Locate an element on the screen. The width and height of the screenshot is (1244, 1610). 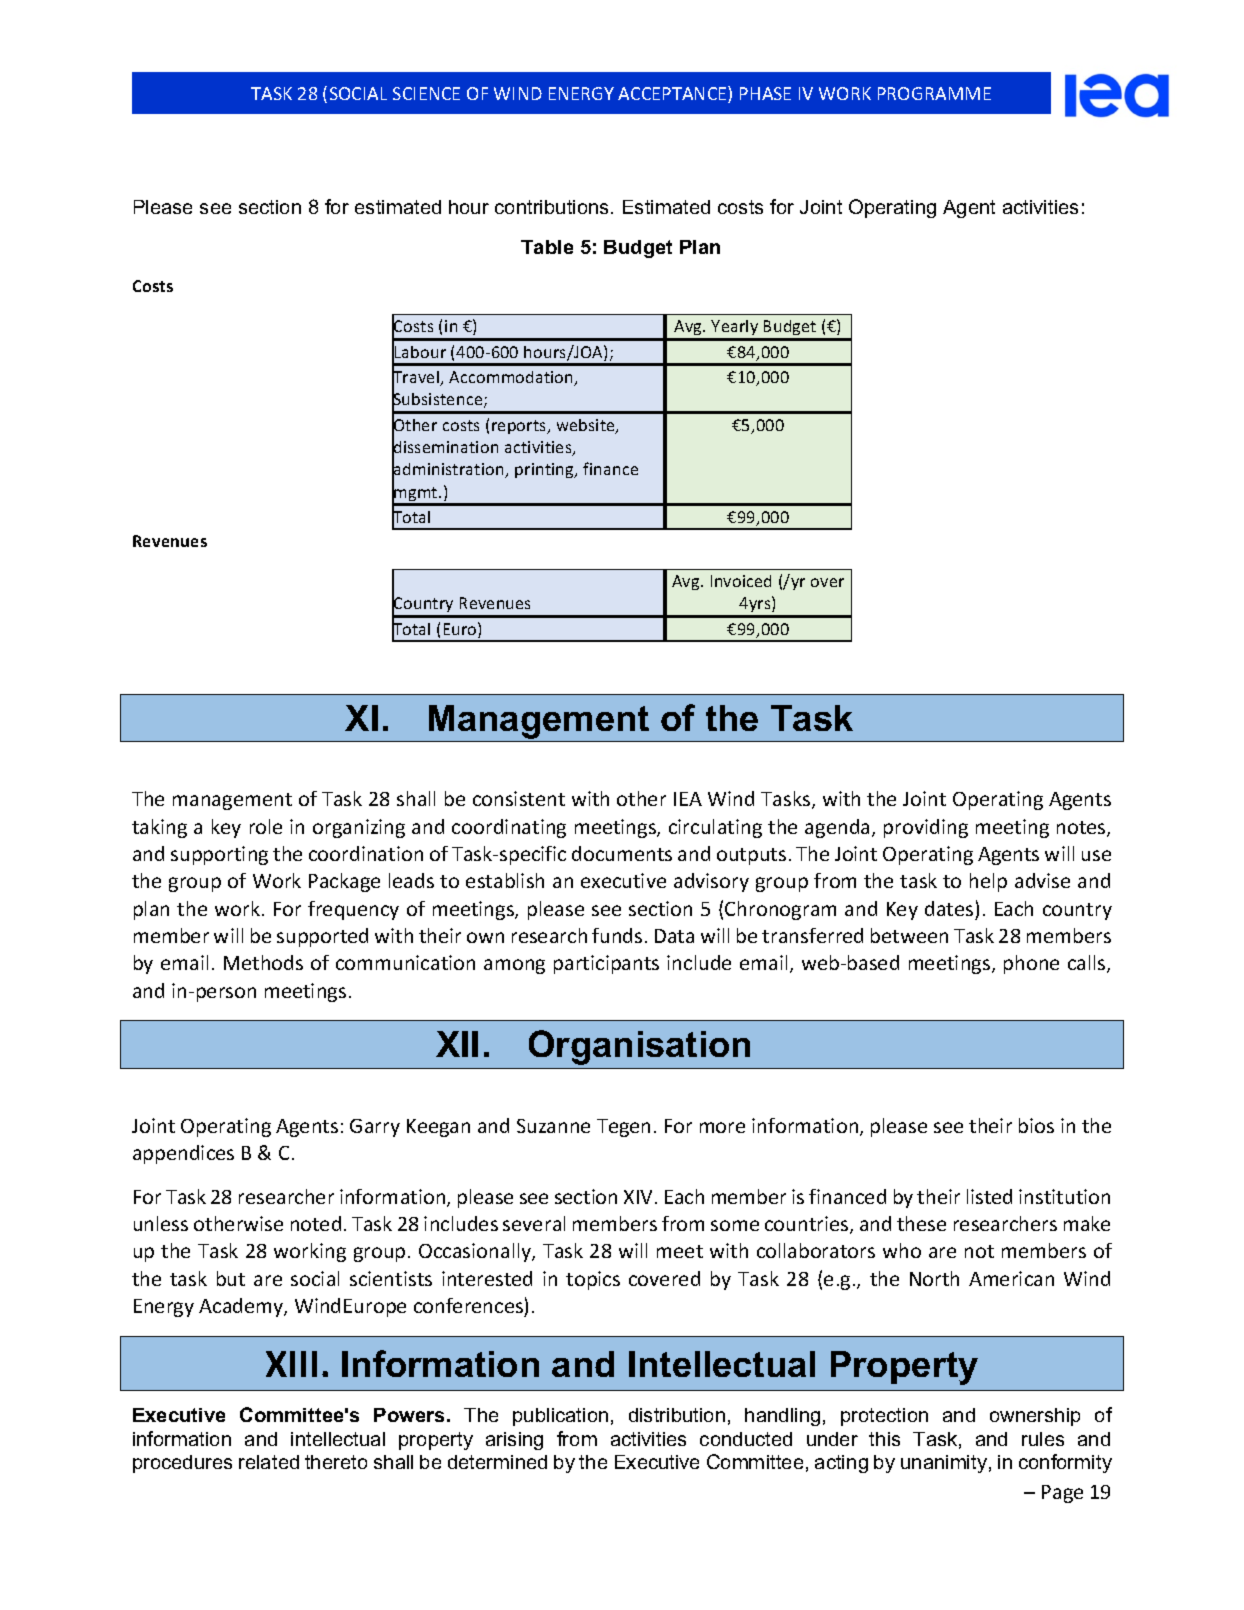
rules is located at coordinates (1043, 1439).
